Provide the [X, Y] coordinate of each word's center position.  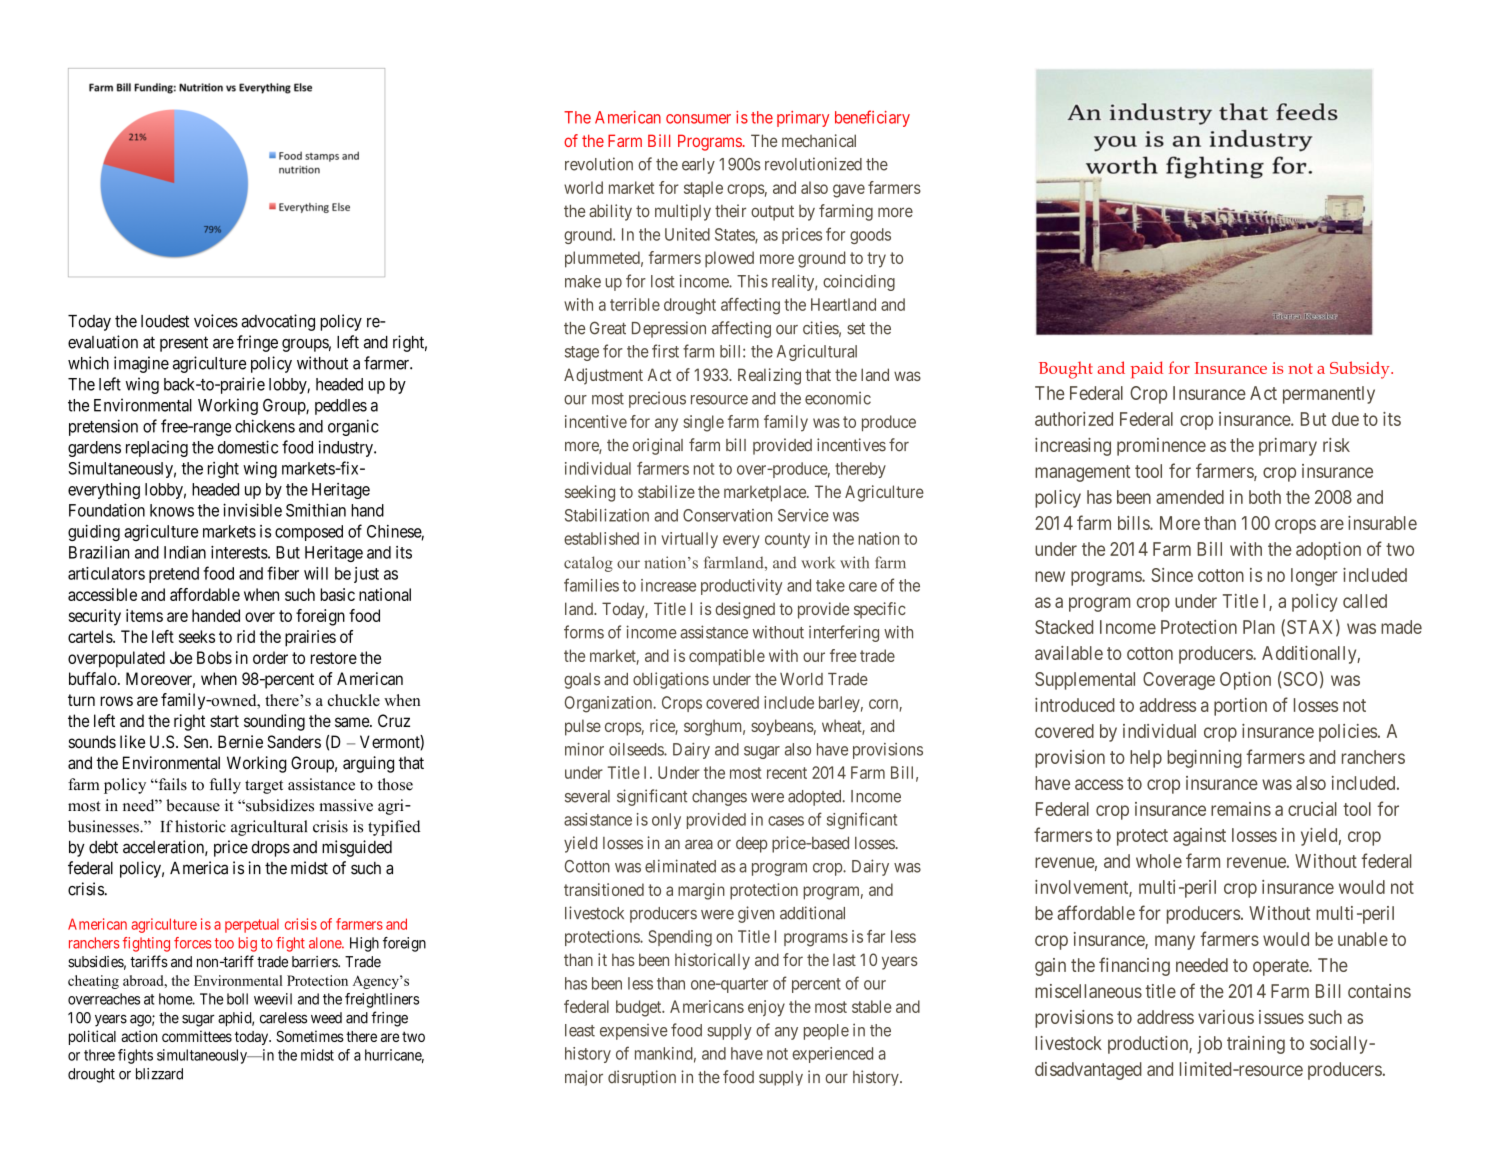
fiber [283, 573]
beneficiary [872, 118]
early [698, 166]
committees [197, 1036]
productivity [741, 587]
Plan [1259, 627]
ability [610, 212]
